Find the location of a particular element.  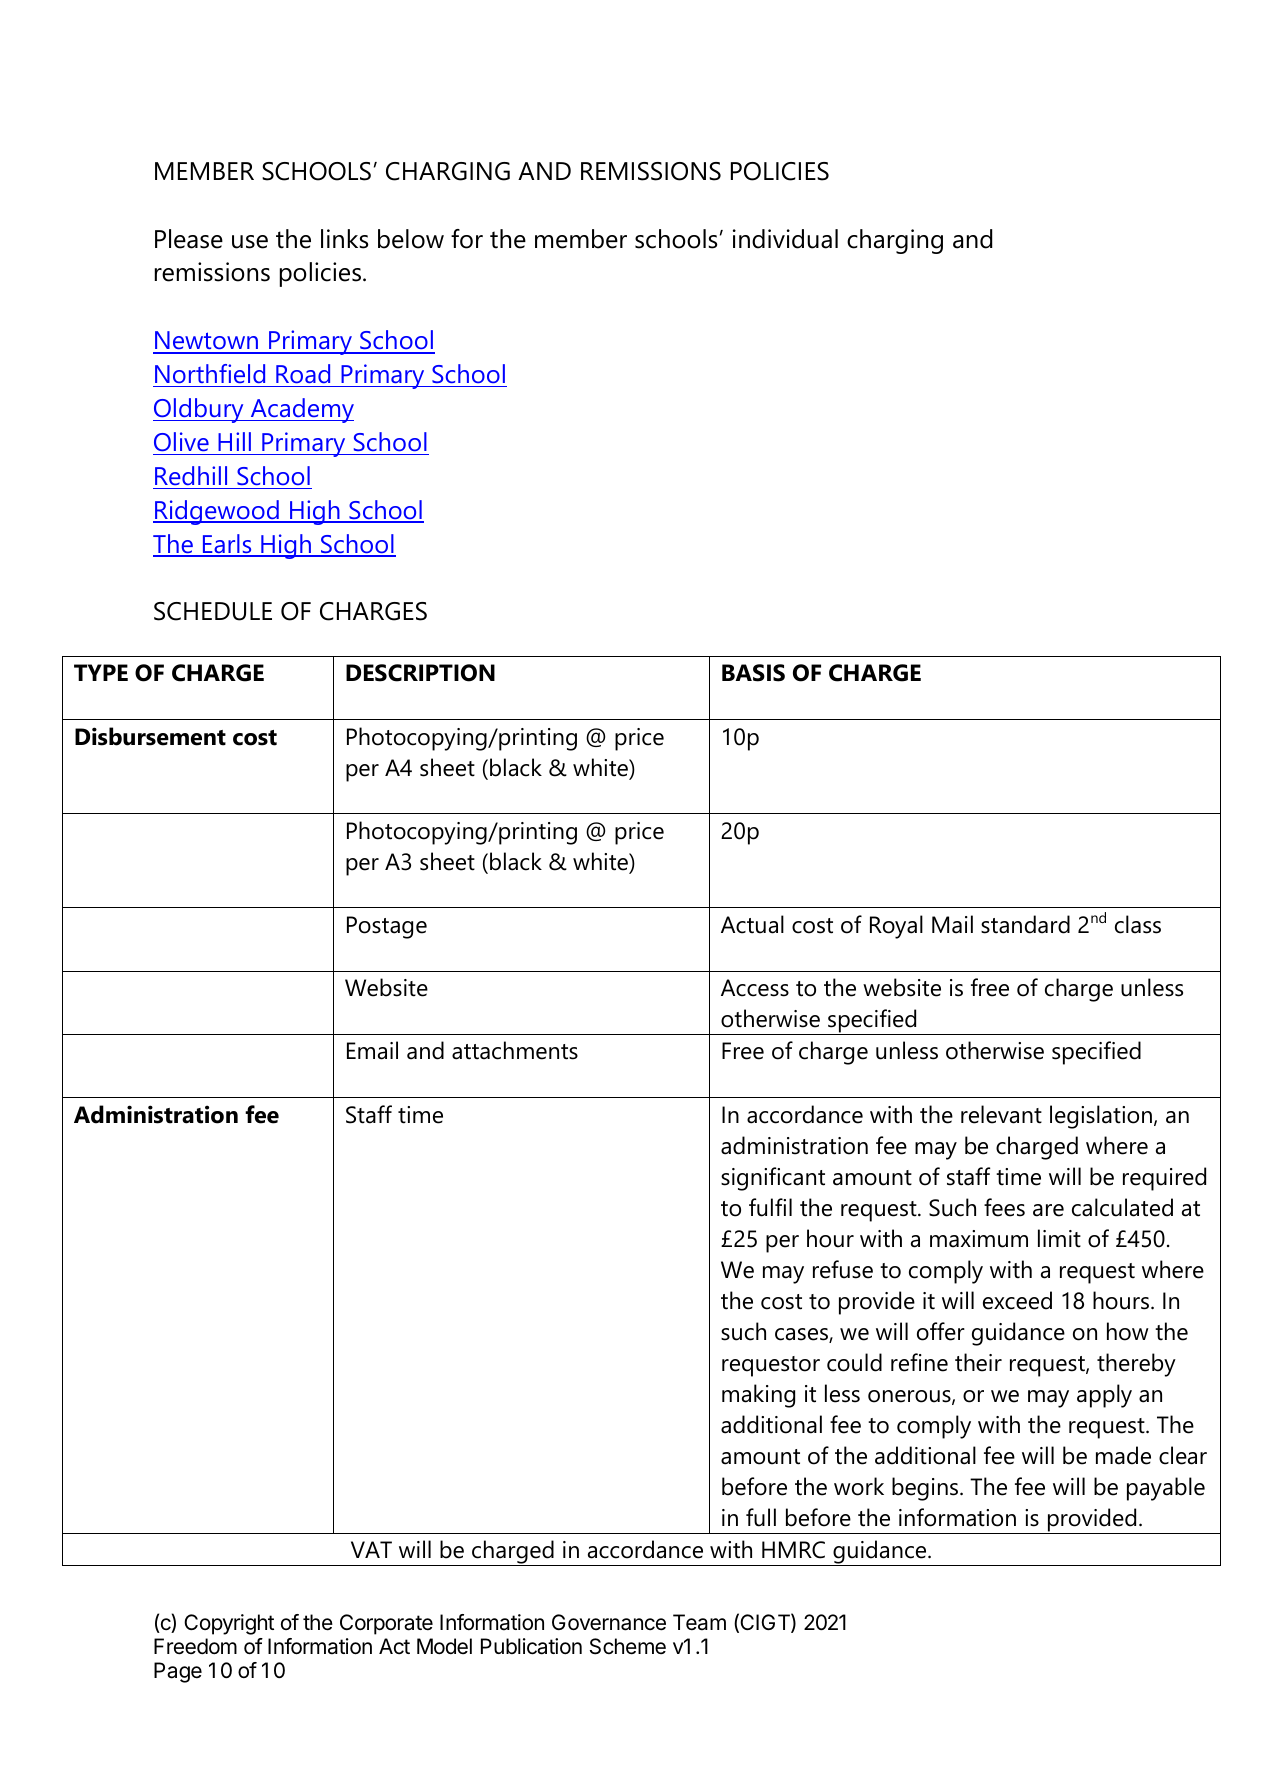

standard is located at coordinates (1025, 924).
